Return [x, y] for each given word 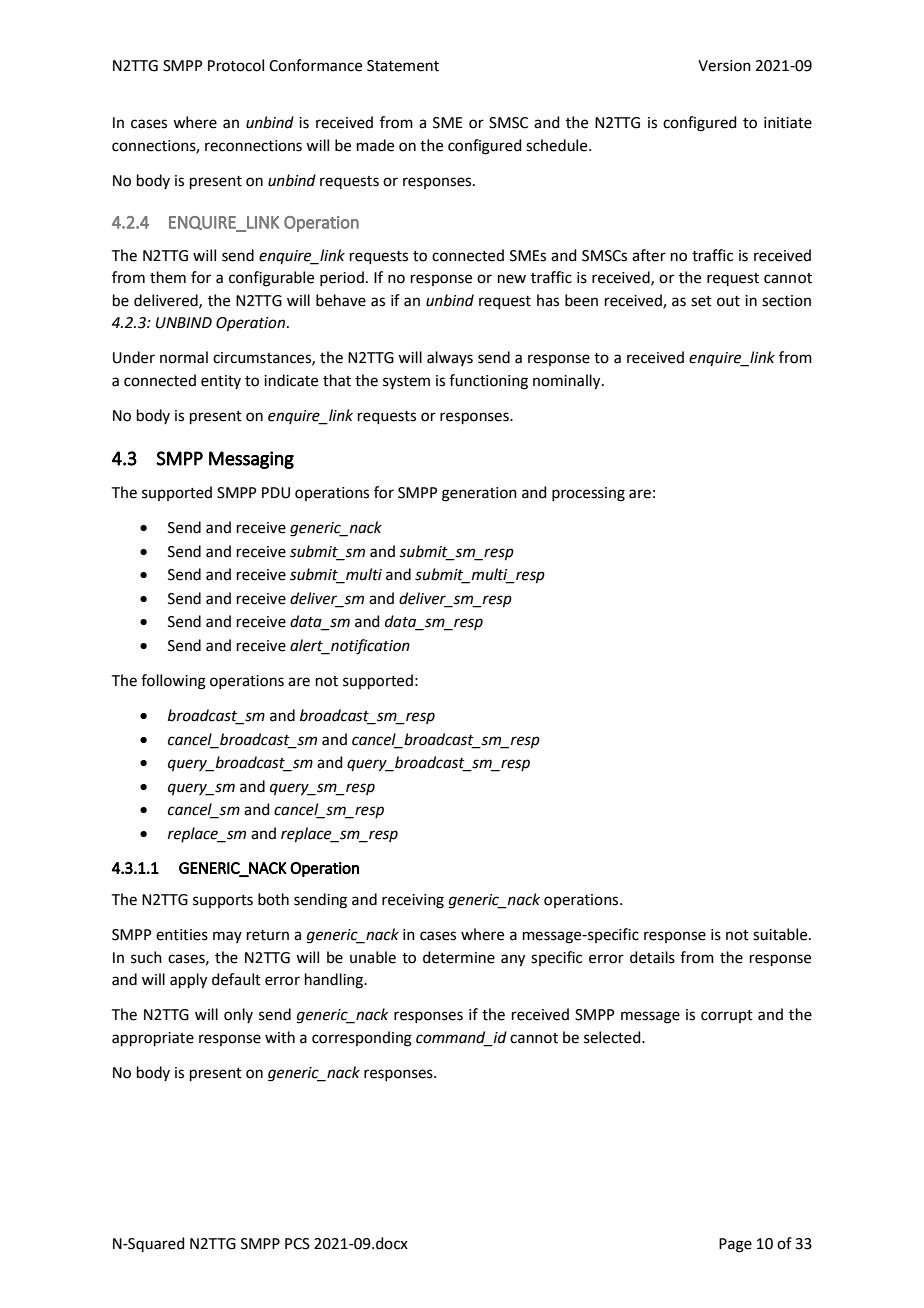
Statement [403, 66]
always [450, 358]
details [652, 957]
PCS [297, 1244]
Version [724, 66]
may [227, 937]
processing [588, 494]
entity [221, 382]
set [701, 301]
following [173, 682]
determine [459, 957]
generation [479, 494]
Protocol [236, 65]
